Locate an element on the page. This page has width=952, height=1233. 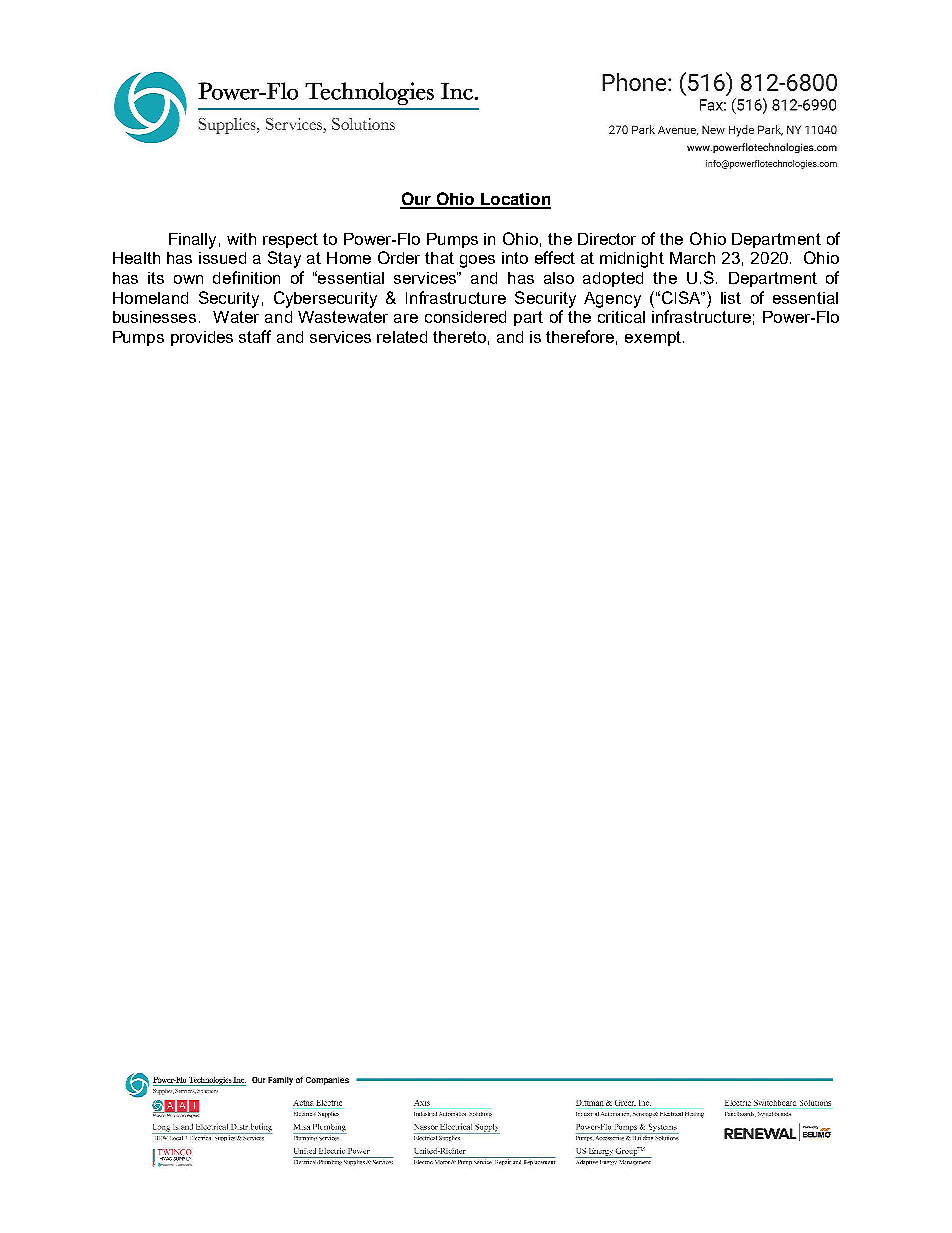
respect is located at coordinates (290, 240).
